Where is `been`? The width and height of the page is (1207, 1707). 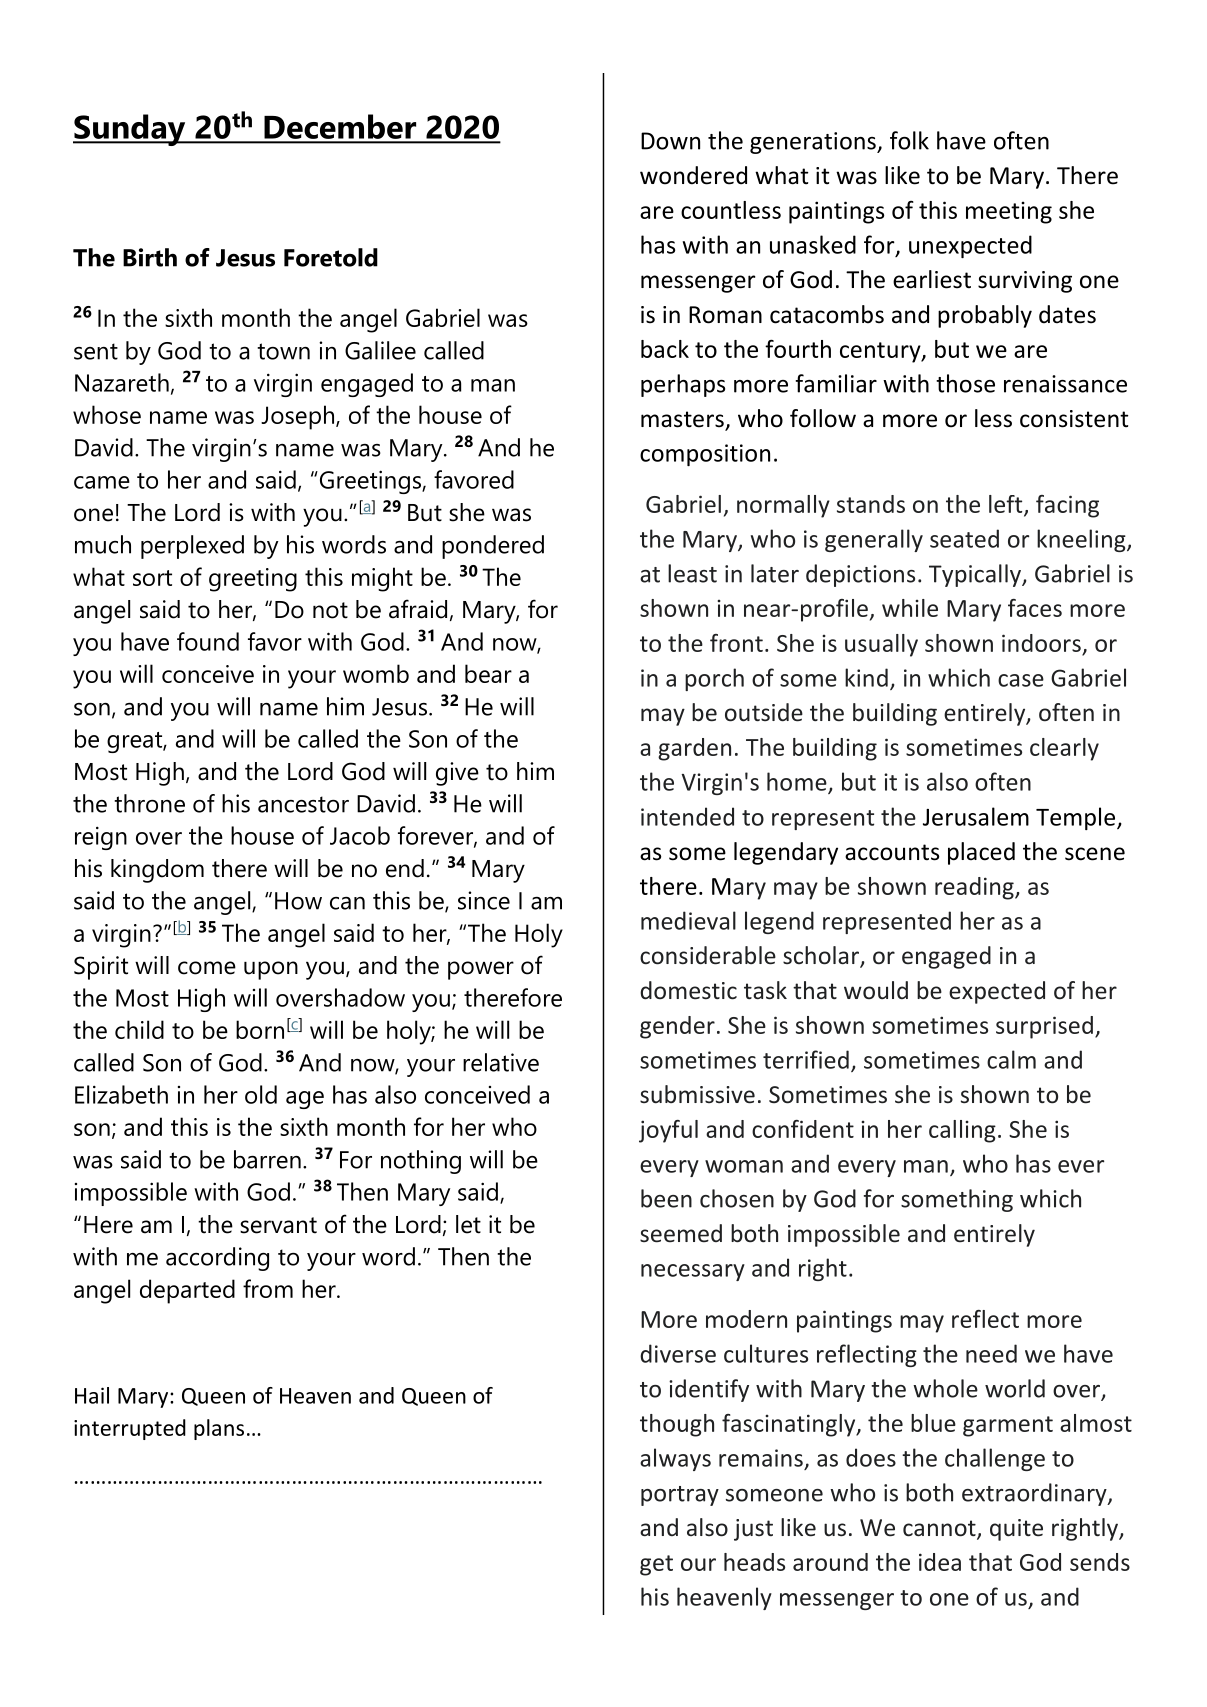
been is located at coordinates (666, 1198).
